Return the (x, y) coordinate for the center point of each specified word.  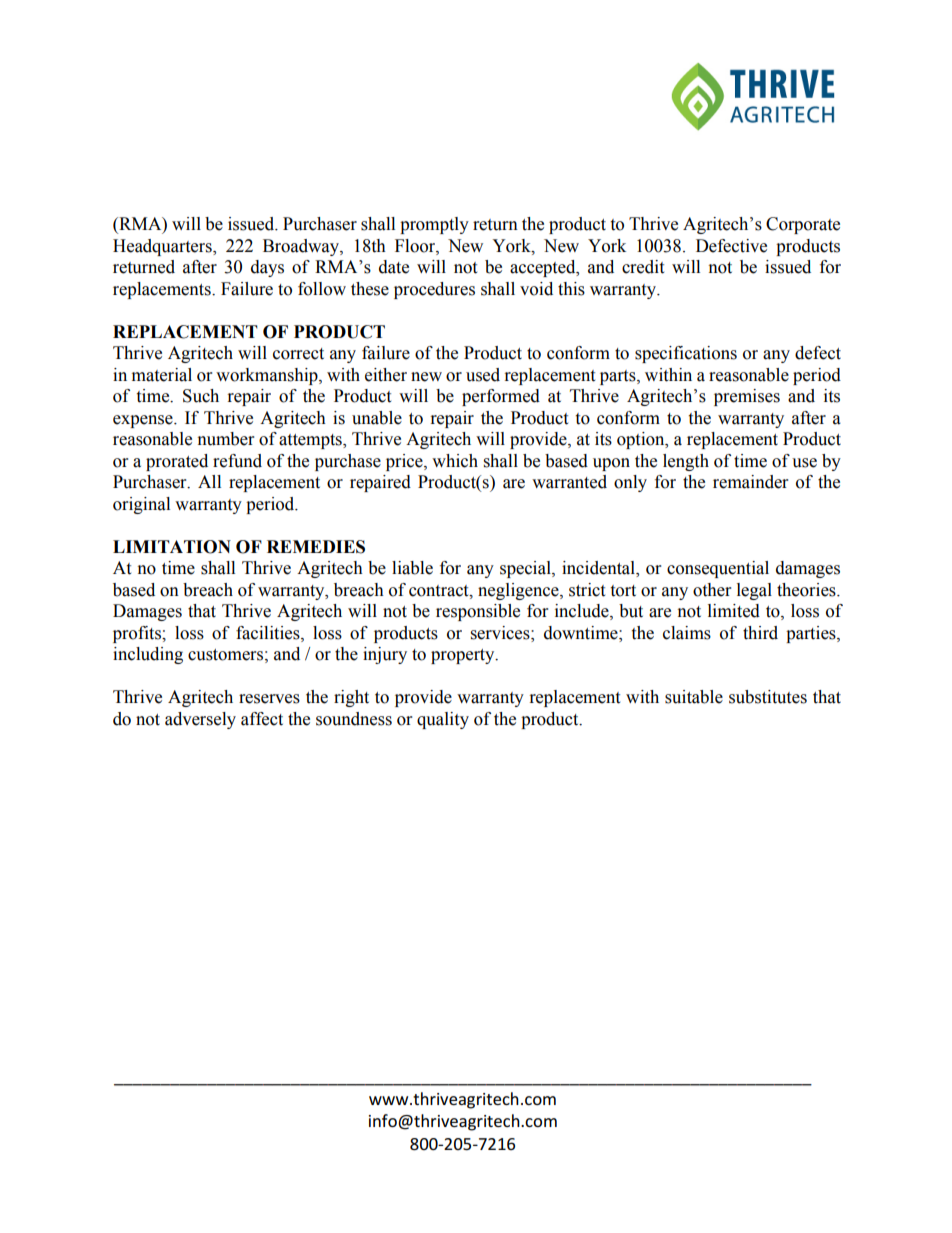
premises (747, 397)
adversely (200, 720)
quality (443, 720)
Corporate (803, 225)
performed (501, 397)
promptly (434, 225)
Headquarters (163, 247)
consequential (718, 569)
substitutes (768, 697)
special (526, 569)
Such (201, 396)
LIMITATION (172, 547)
